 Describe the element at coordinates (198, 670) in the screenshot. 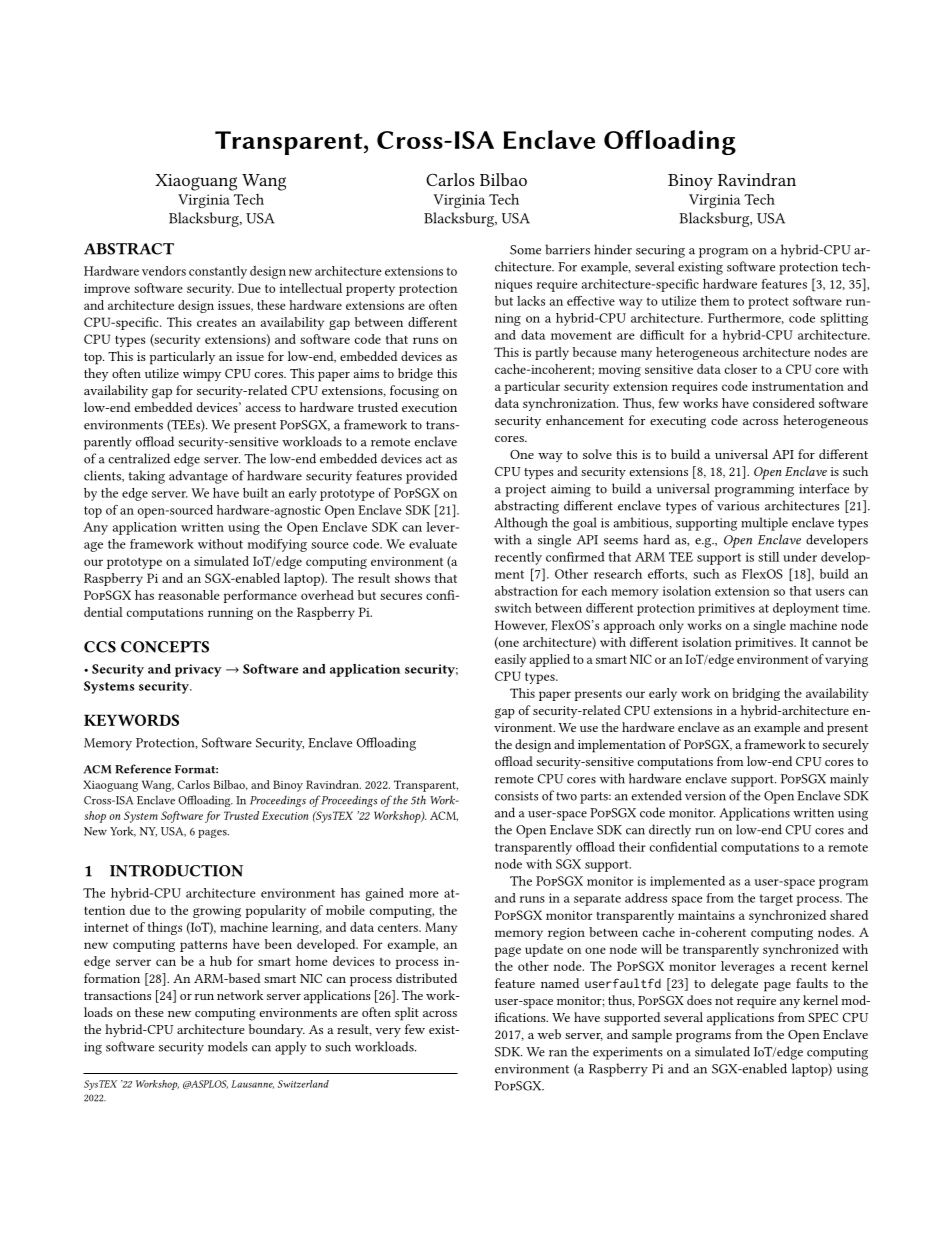

I see `privacy` at that location.
